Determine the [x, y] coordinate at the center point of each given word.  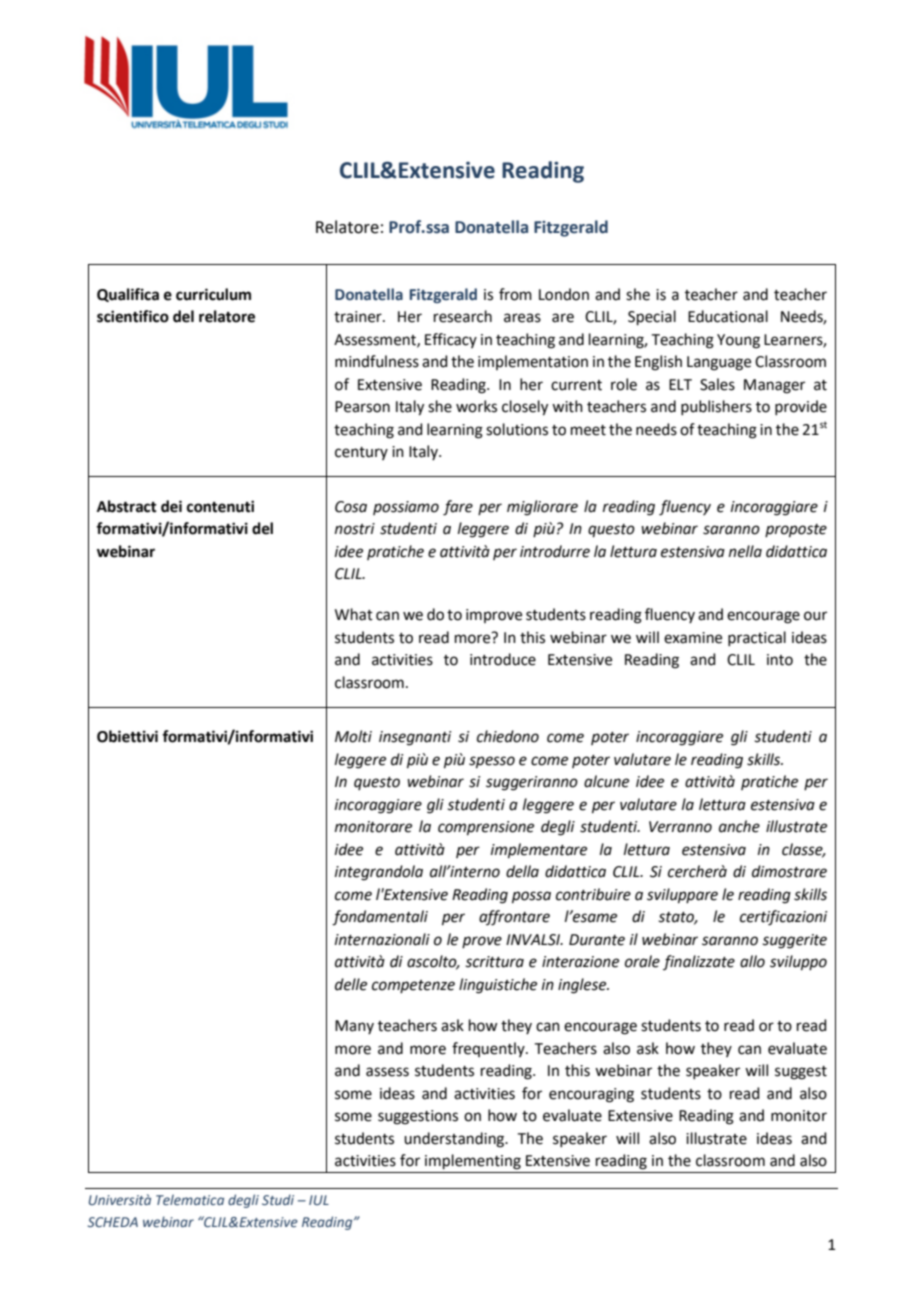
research [463, 316]
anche [739, 826]
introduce [503, 659]
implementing [473, 1162]
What [354, 614]
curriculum [213, 294]
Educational [728, 316]
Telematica [190, 1199]
